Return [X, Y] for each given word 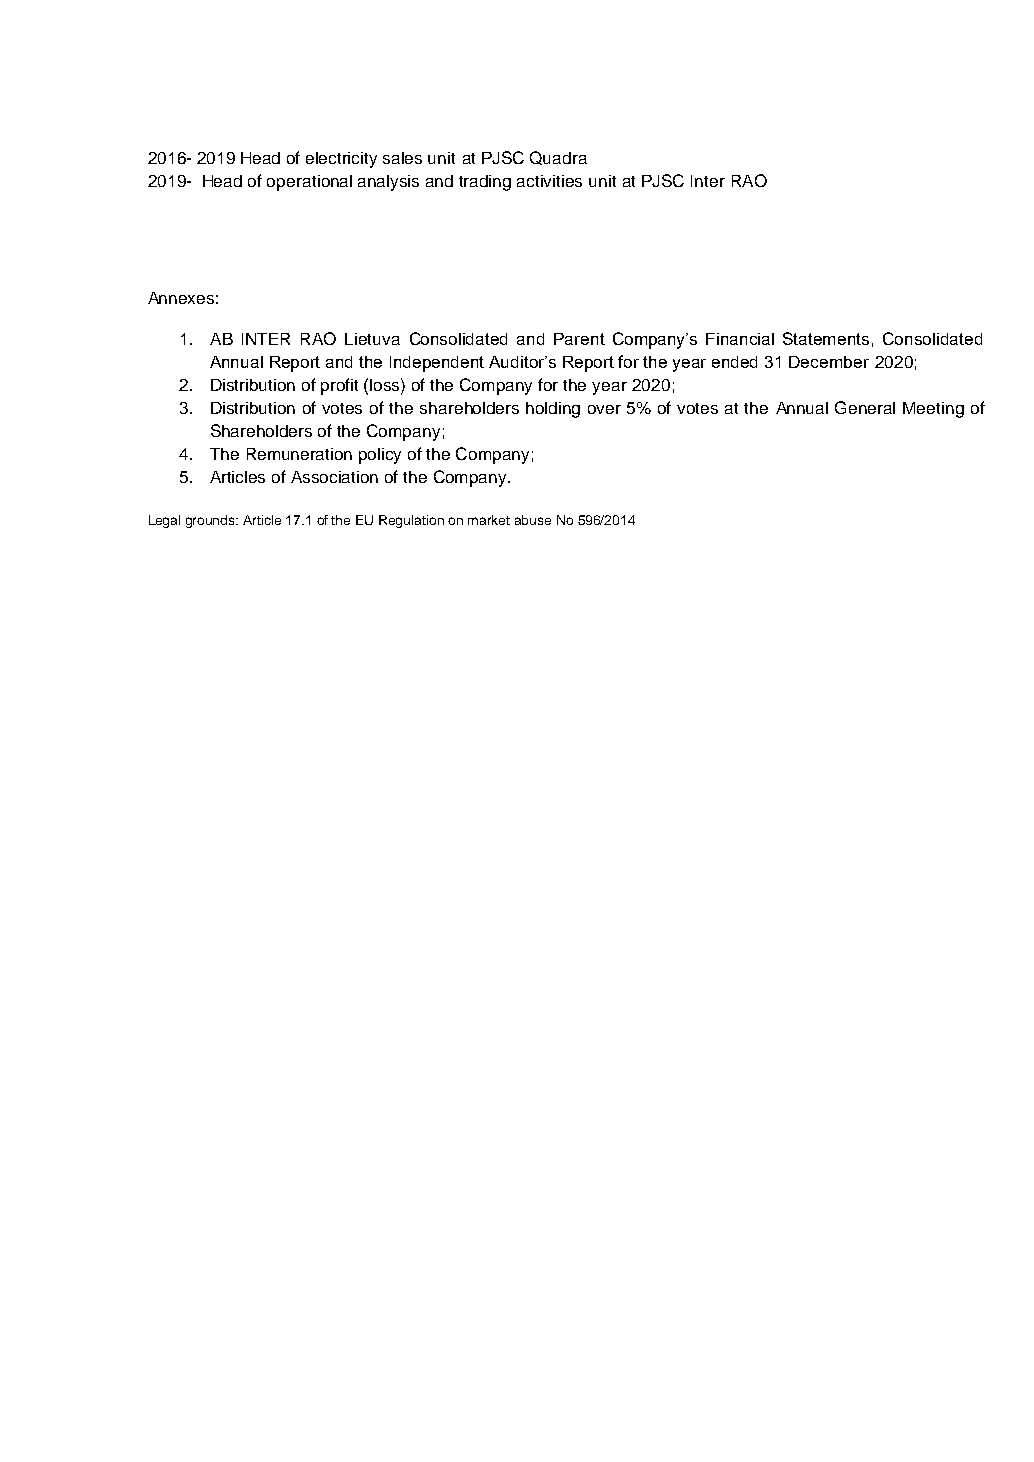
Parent [579, 339]
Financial [740, 339]
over [604, 409]
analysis [388, 183]
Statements [826, 338]
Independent [437, 364]
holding [553, 410]
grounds [212, 521]
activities [549, 181]
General [865, 407]
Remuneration [299, 454]
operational [309, 183]
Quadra [558, 158]
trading [485, 183]
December [829, 362]
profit [339, 386]
